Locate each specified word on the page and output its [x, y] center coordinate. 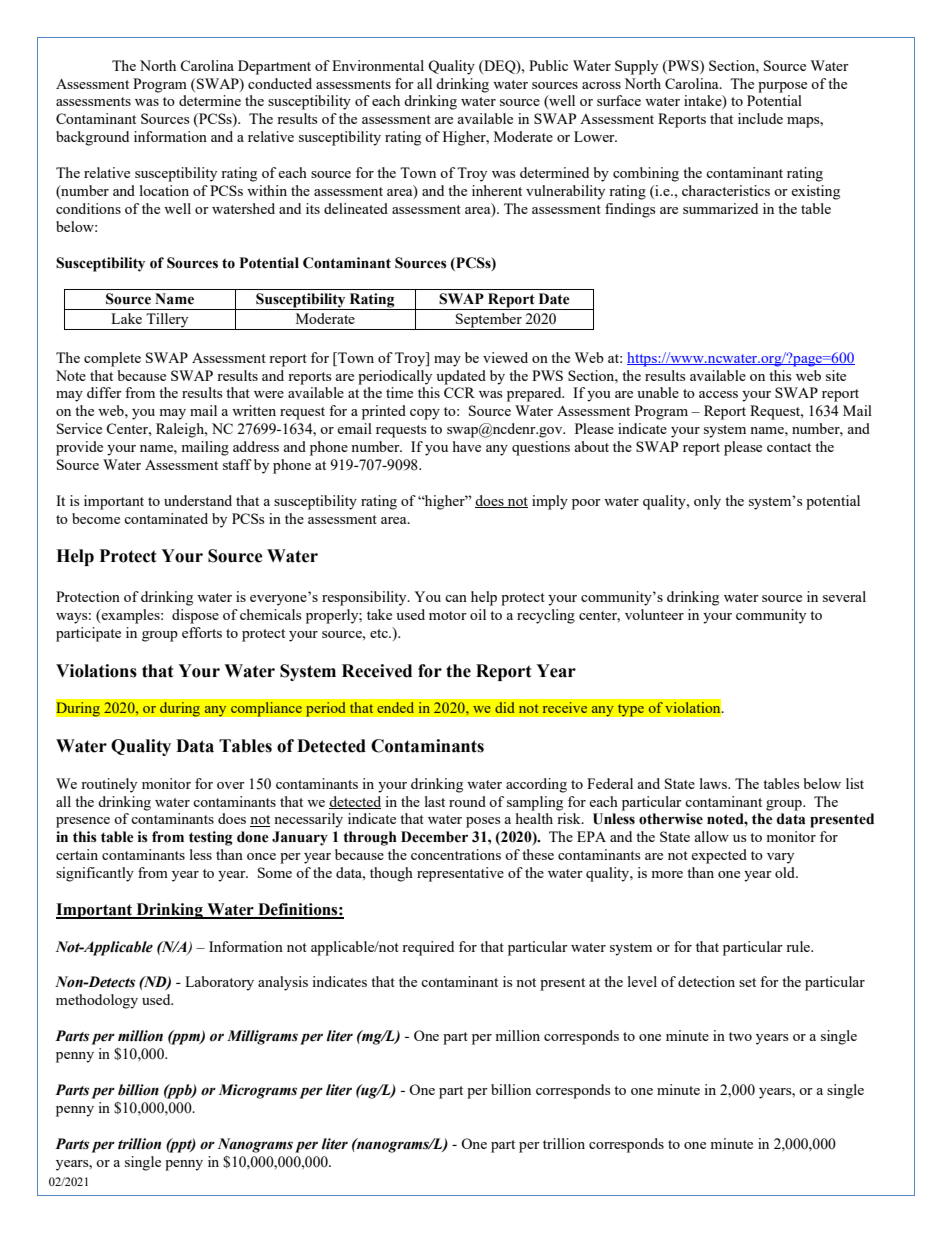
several [844, 596]
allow [711, 836]
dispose [195, 616]
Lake [126, 318]
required [428, 948]
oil [478, 614]
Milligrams [262, 1037]
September [489, 321]
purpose [782, 87]
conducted [280, 83]
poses [483, 822]
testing [211, 838]
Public [548, 65]
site [836, 375]
